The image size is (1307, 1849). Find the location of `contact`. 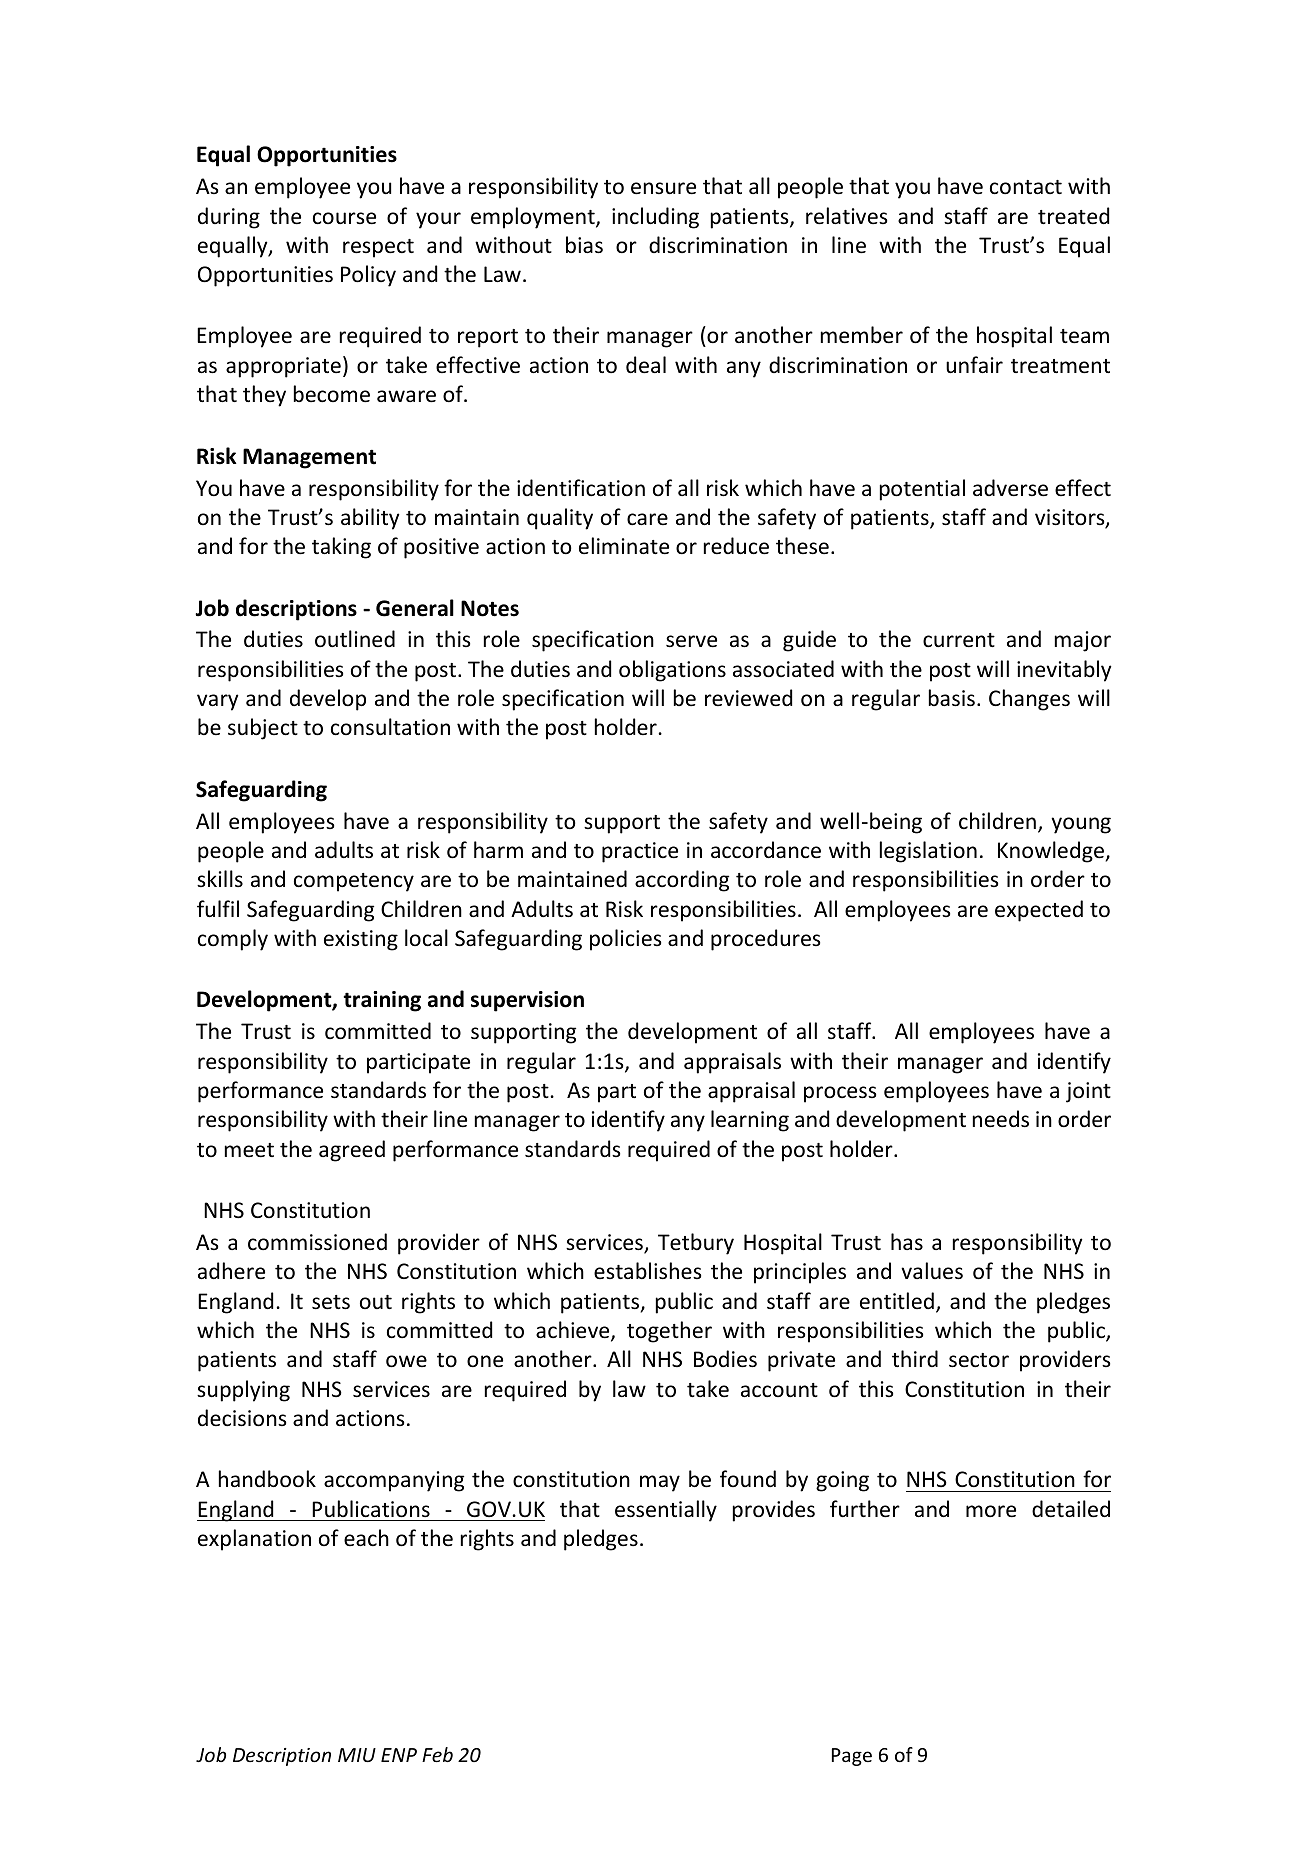

contact is located at coordinates (1026, 187).
